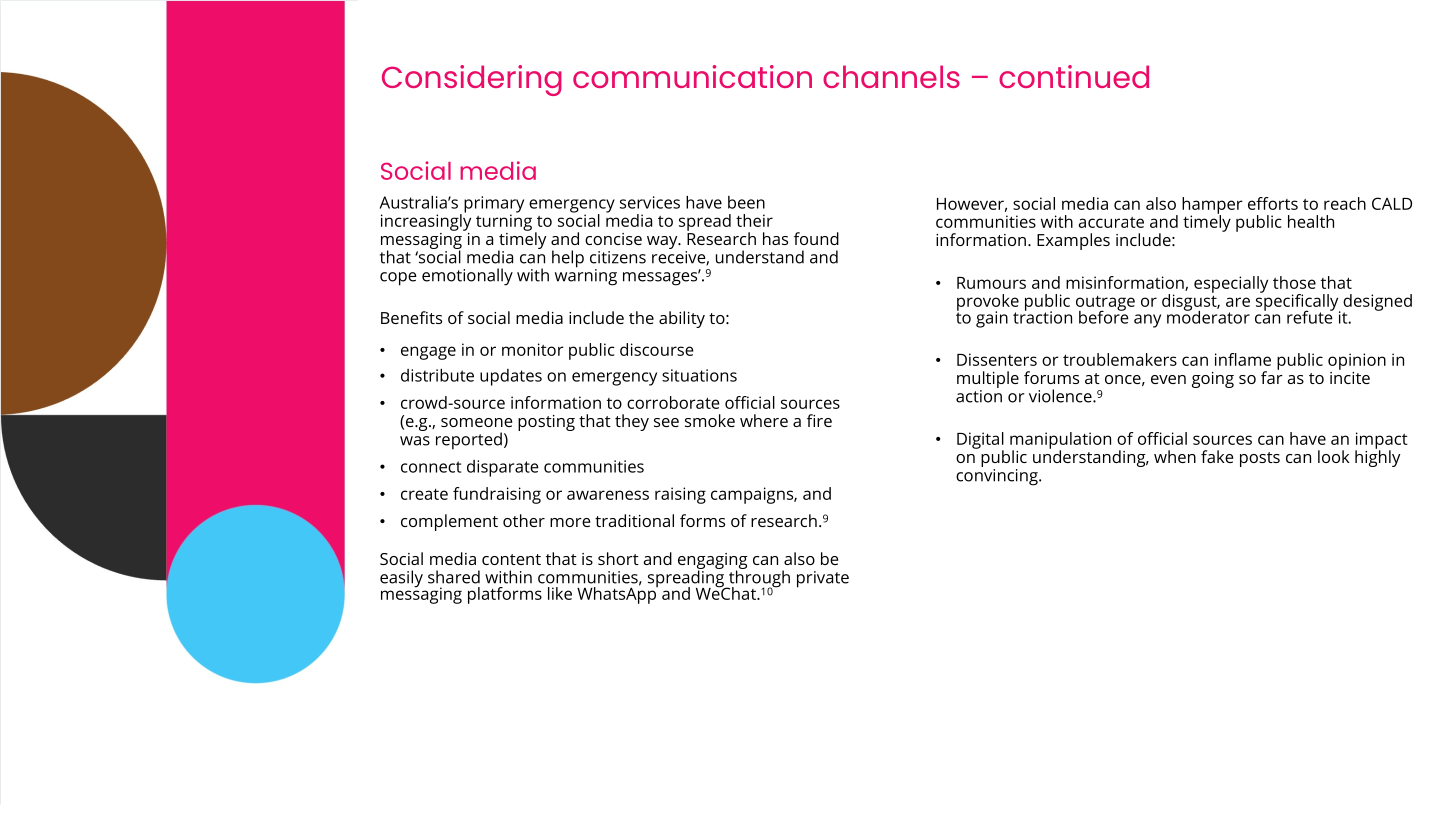 The width and height of the screenshot is (1456, 819). What do you see at coordinates (891, 76) in the screenshot?
I see `channels` at bounding box center [891, 76].
